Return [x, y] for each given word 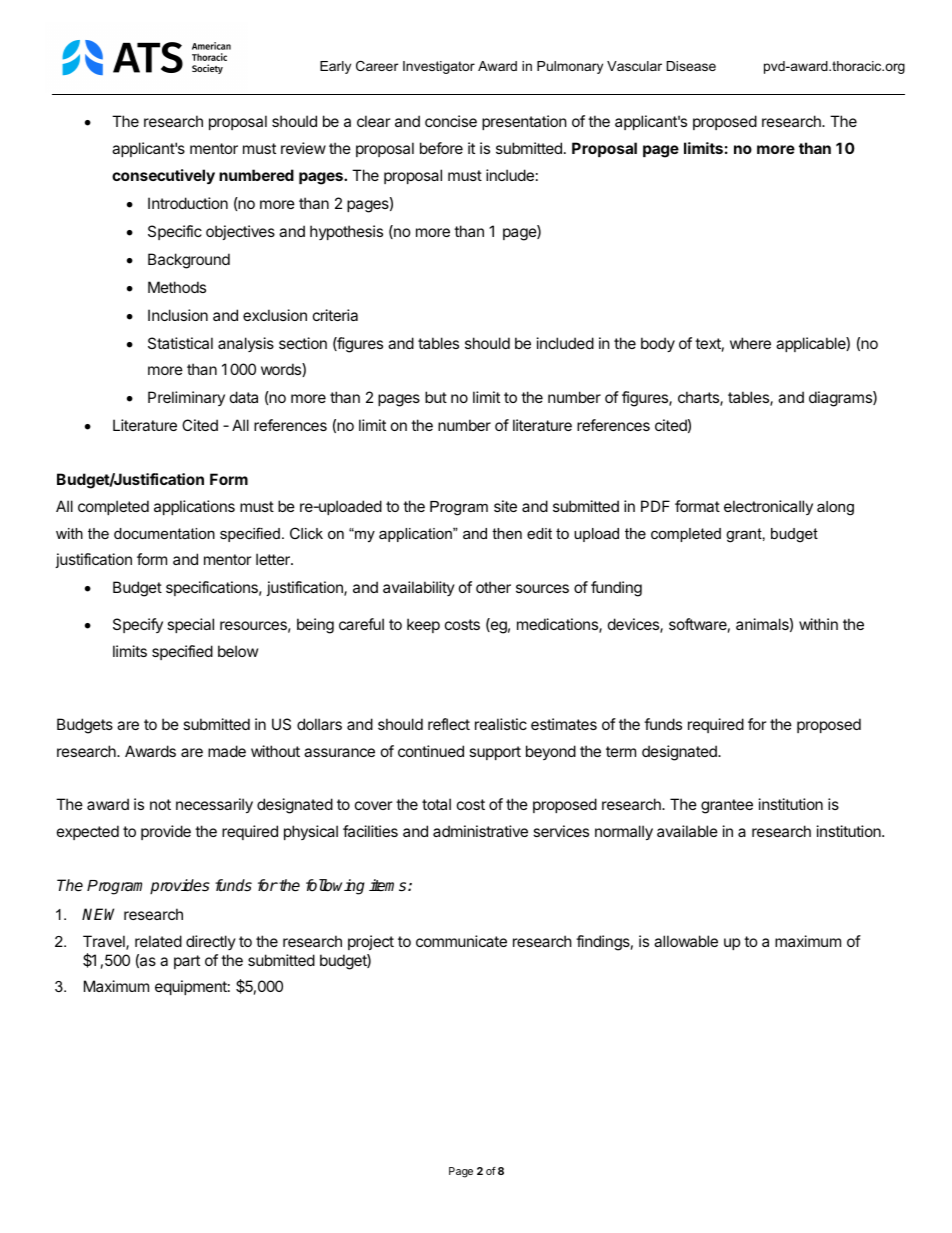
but [436, 397]
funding [616, 589]
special [190, 625]
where [750, 343]
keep [423, 625]
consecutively [163, 176]
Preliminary [186, 398]
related [158, 941]
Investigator [439, 67]
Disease [691, 66]
